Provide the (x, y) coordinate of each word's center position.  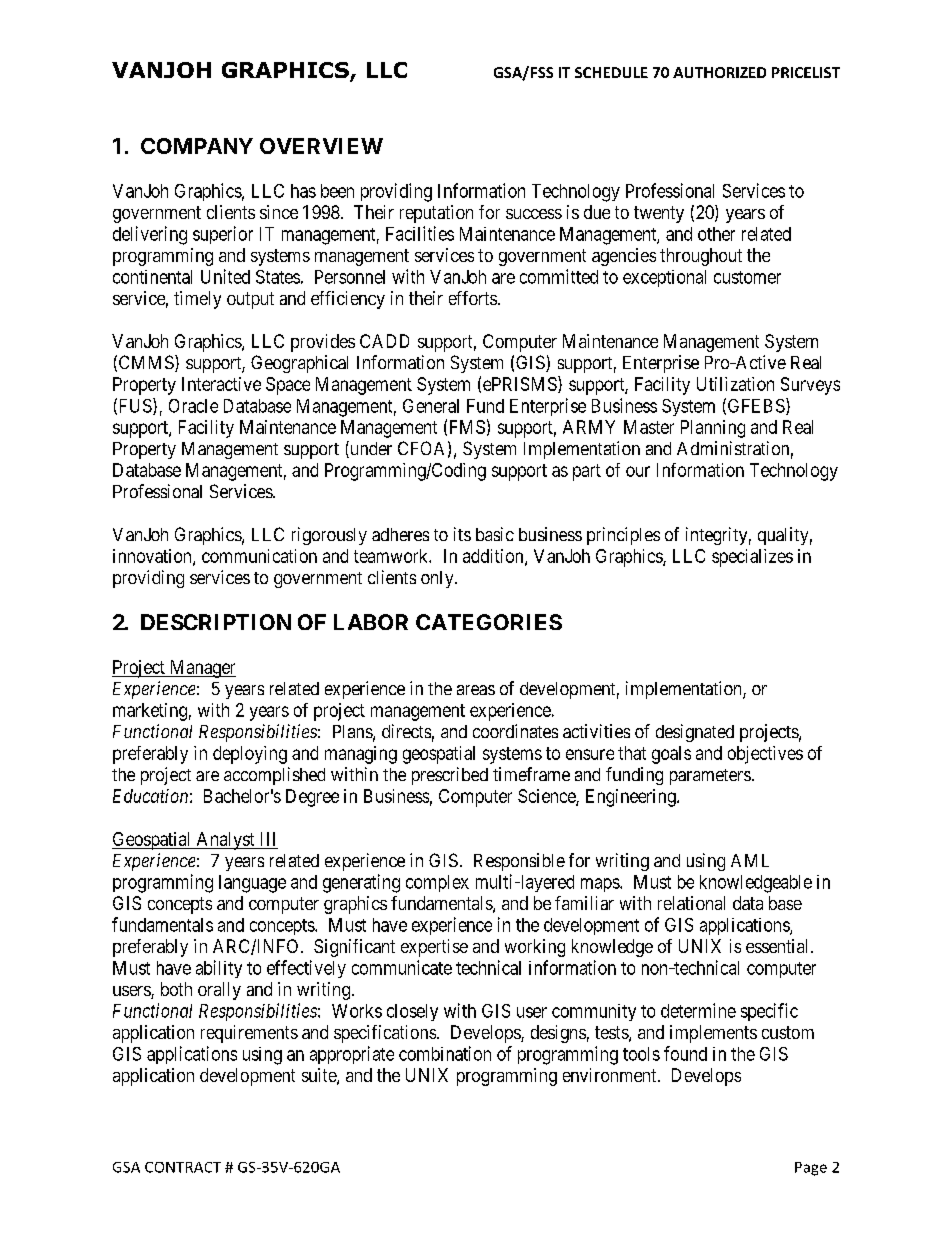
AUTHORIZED (719, 72)
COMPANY (197, 146)
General (431, 406)
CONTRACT (183, 1167)
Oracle (193, 406)
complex (437, 883)
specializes (752, 558)
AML (750, 860)
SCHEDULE (611, 72)
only (438, 579)
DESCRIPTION (216, 622)
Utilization (735, 384)
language (252, 884)
